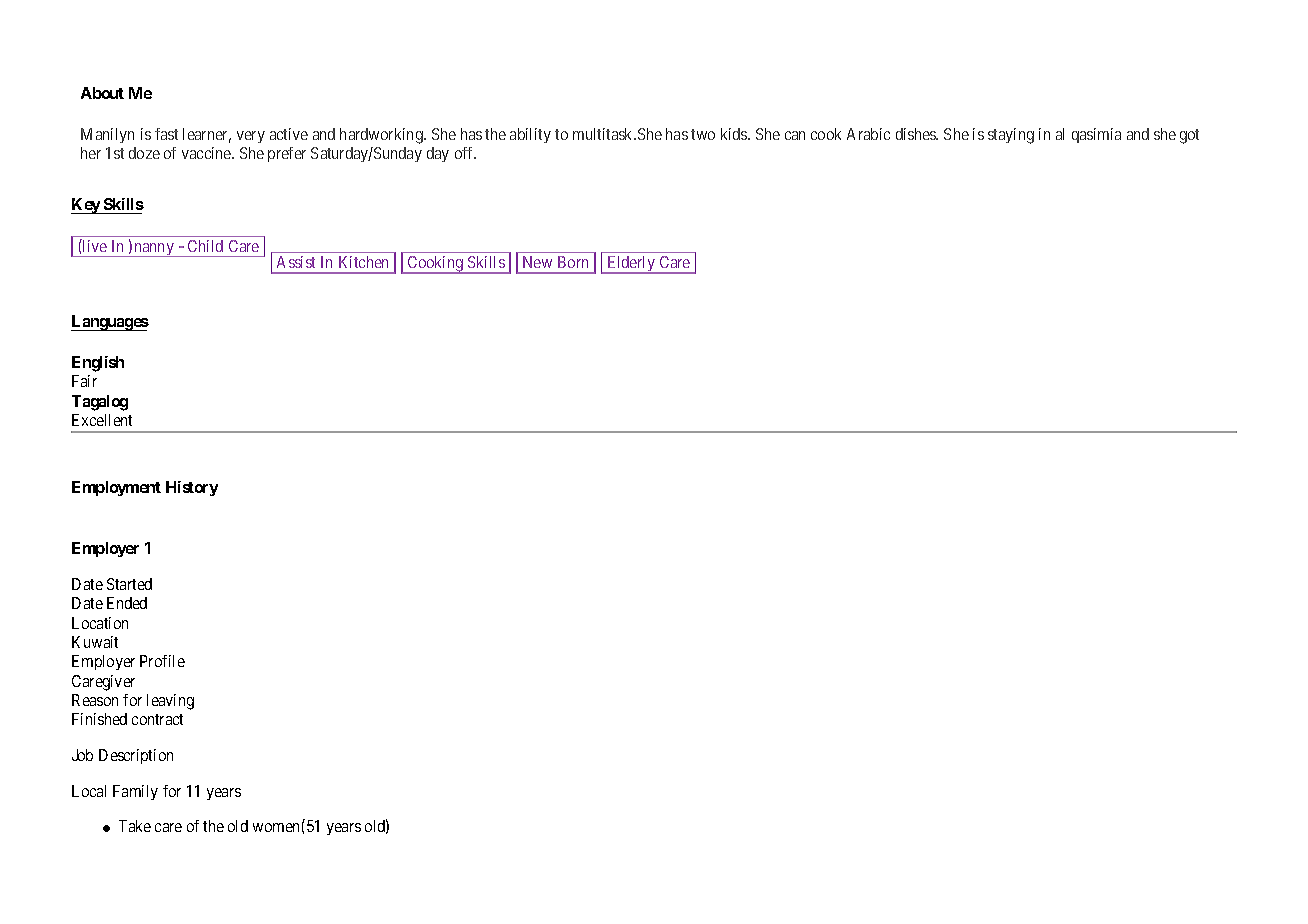  I want to click on History, so click(192, 488).
